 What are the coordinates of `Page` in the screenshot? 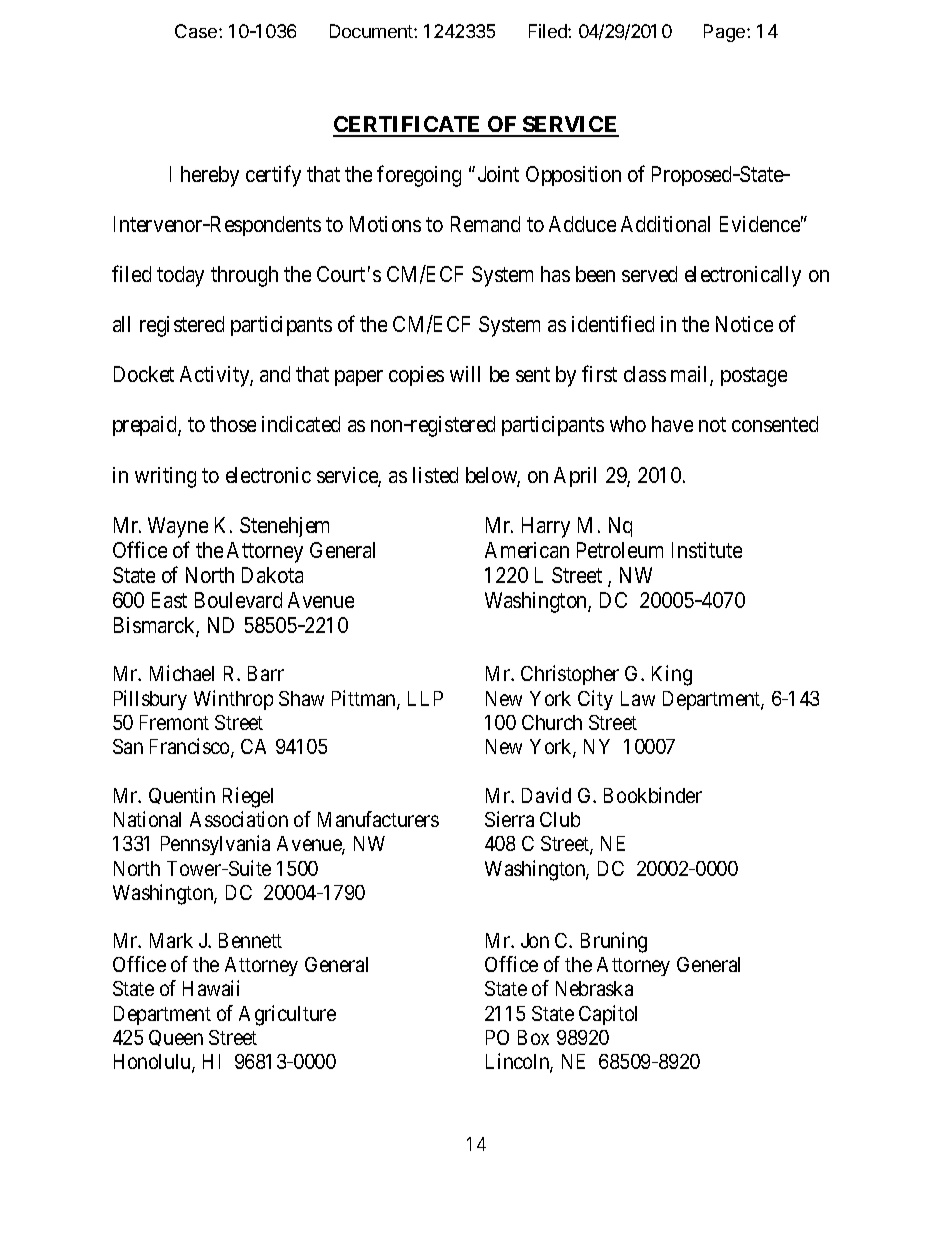 It's located at (726, 33).
